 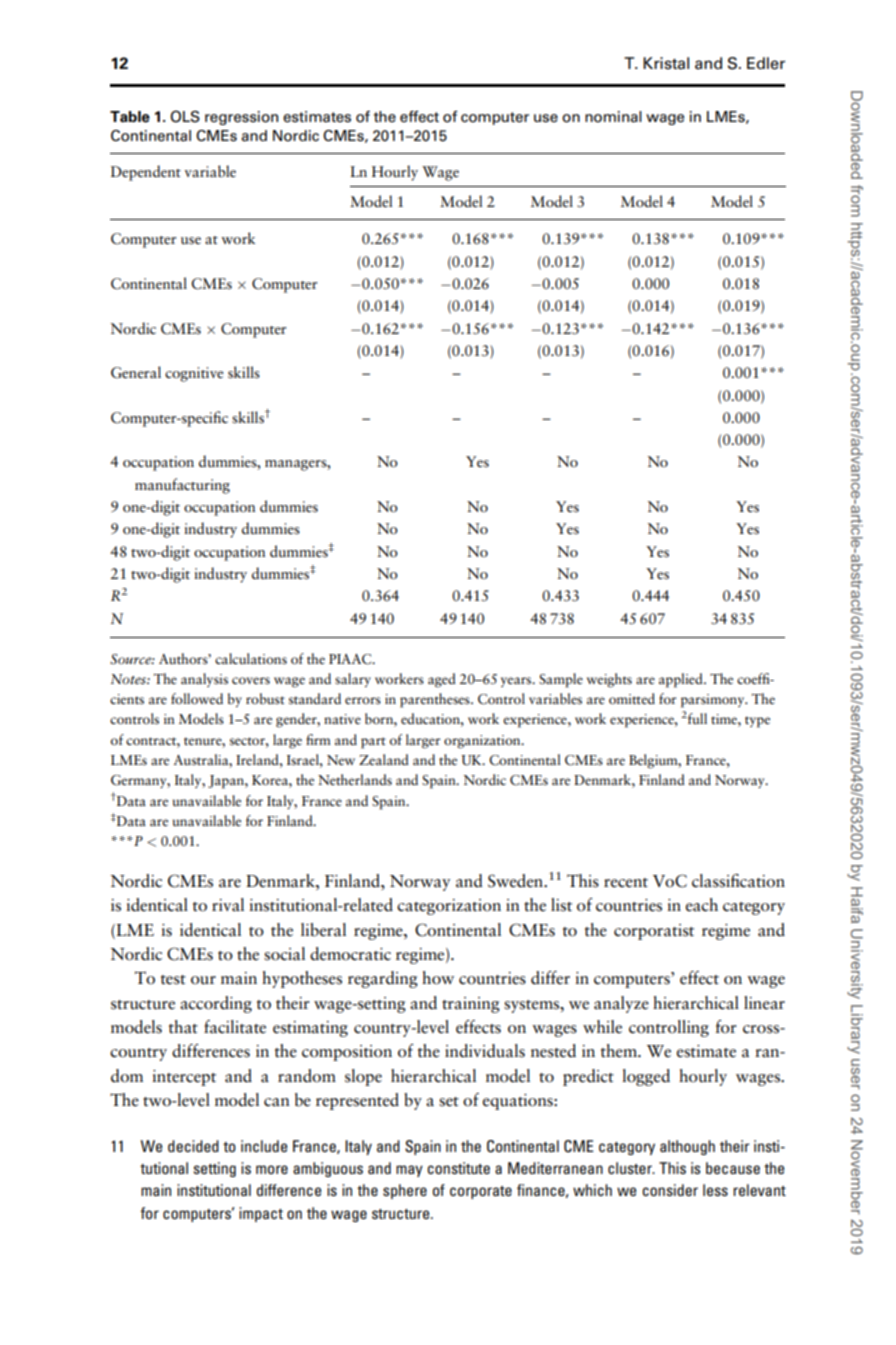 What do you see at coordinates (193, 1146) in the image?
I see `decided` at bounding box center [193, 1146].
